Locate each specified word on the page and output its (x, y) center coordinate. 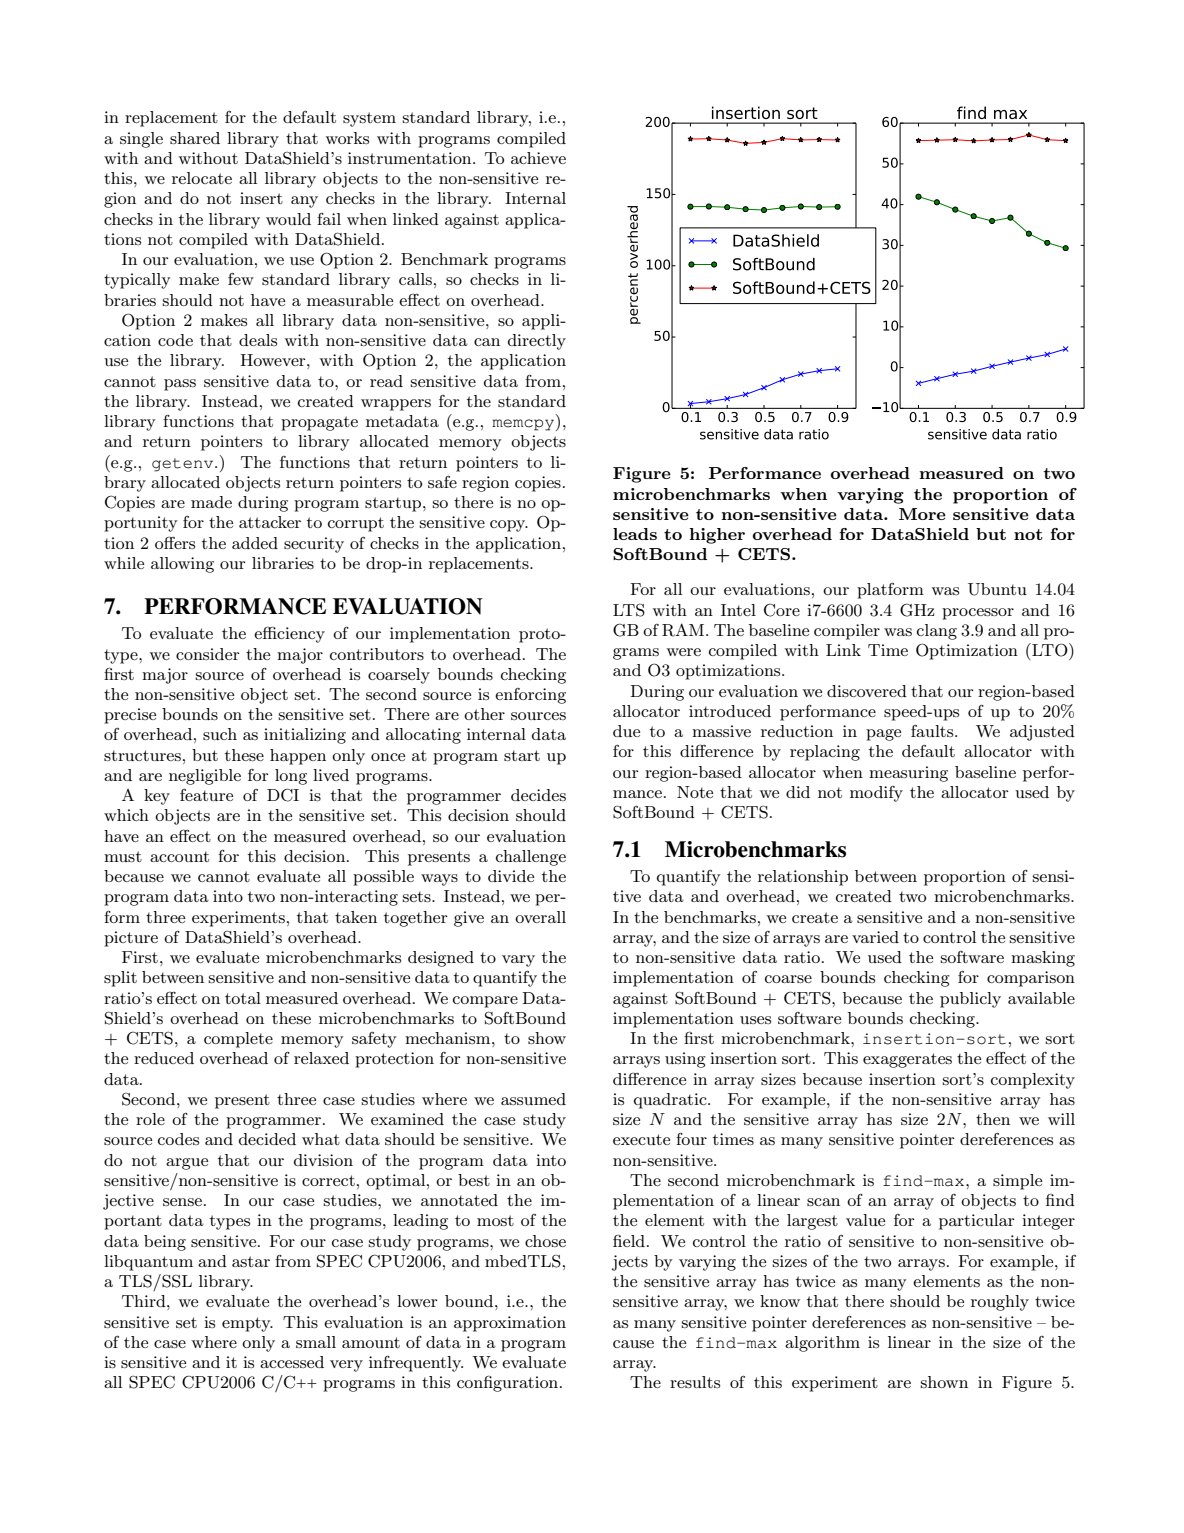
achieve (538, 158)
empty (247, 1324)
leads (635, 534)
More (922, 514)
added (255, 543)
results (695, 1382)
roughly (1000, 1303)
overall (540, 917)
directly (537, 342)
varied (875, 937)
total (243, 998)
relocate (202, 178)
